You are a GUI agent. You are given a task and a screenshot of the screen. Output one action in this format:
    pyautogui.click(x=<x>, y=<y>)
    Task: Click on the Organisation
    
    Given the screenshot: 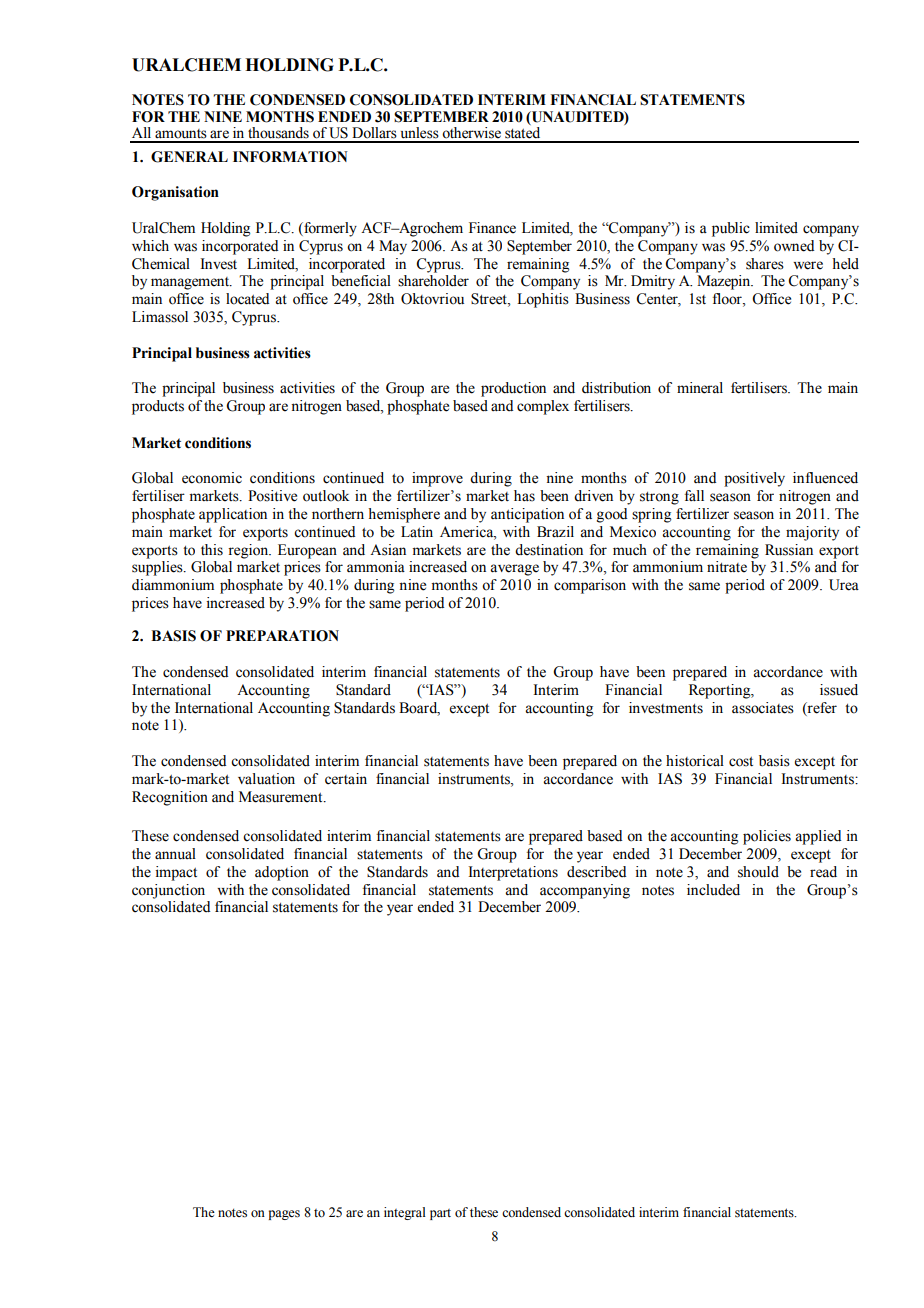 What is the action you would take?
    pyautogui.click(x=175, y=193)
